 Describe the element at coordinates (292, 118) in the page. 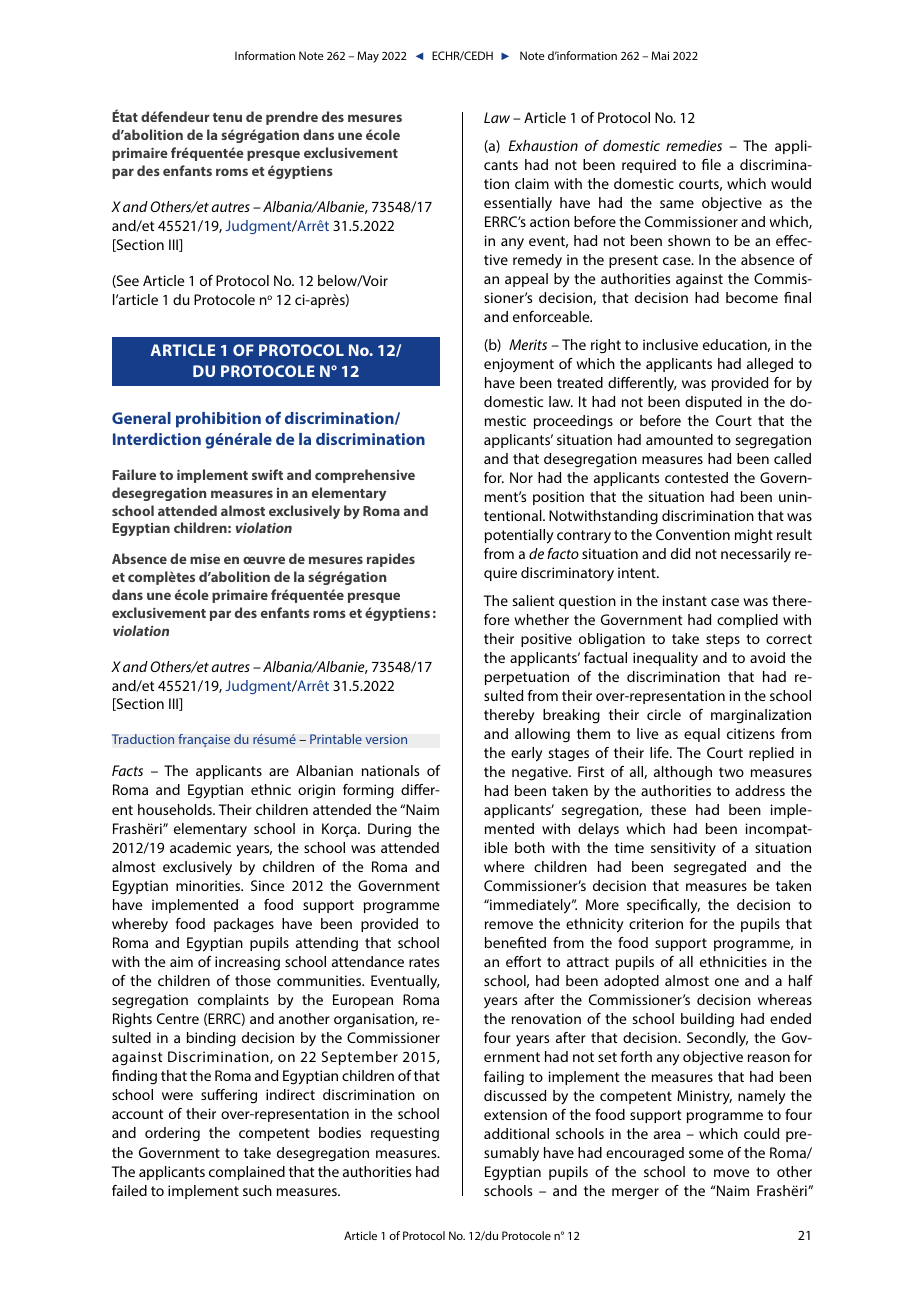

I see `prendre` at that location.
